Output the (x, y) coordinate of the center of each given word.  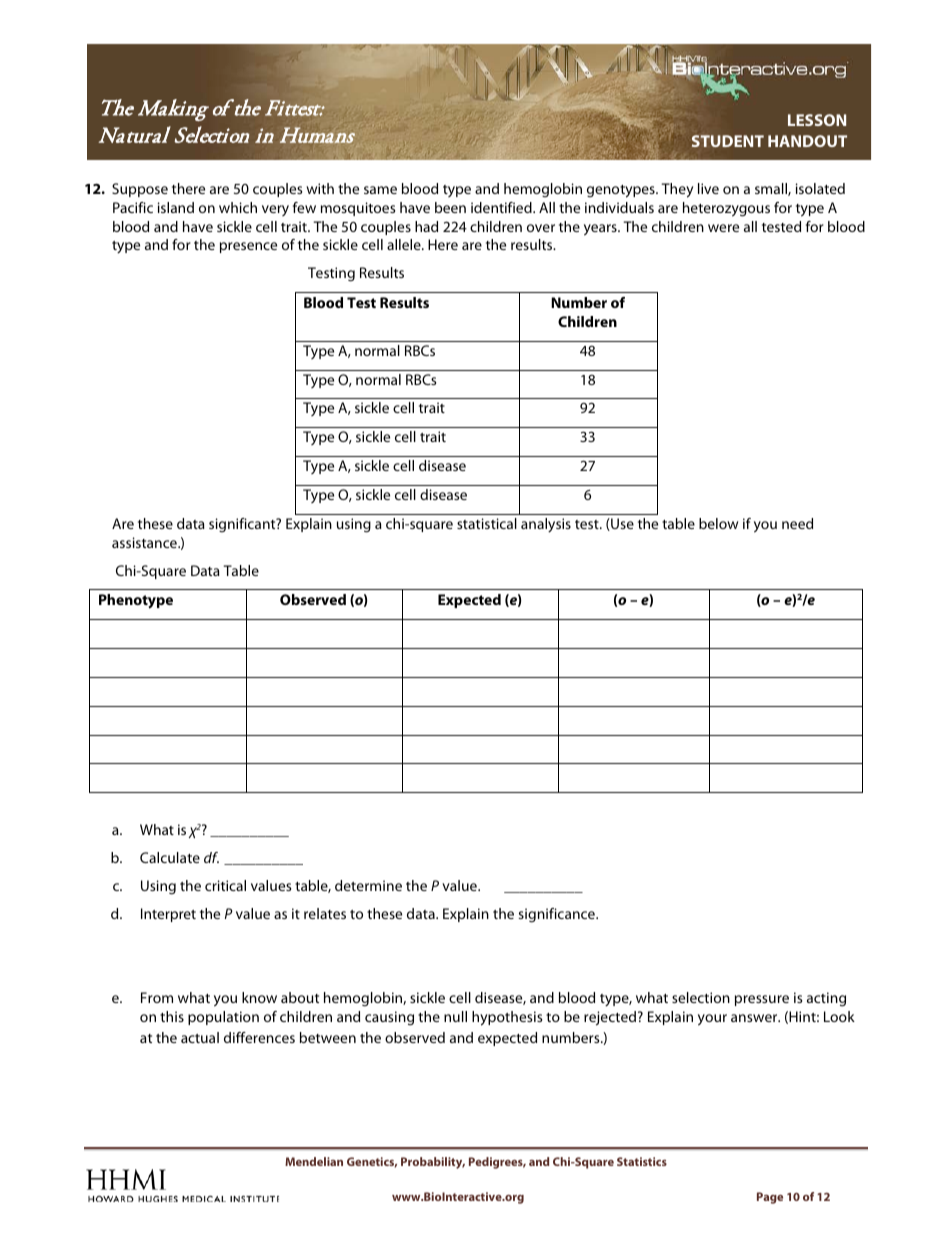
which (238, 207)
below (718, 523)
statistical (487, 523)
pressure (762, 1000)
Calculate (170, 857)
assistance (145, 542)
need (797, 523)
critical (225, 885)
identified (502, 207)
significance (557, 915)
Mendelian (314, 1161)
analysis (546, 525)
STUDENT (728, 141)
